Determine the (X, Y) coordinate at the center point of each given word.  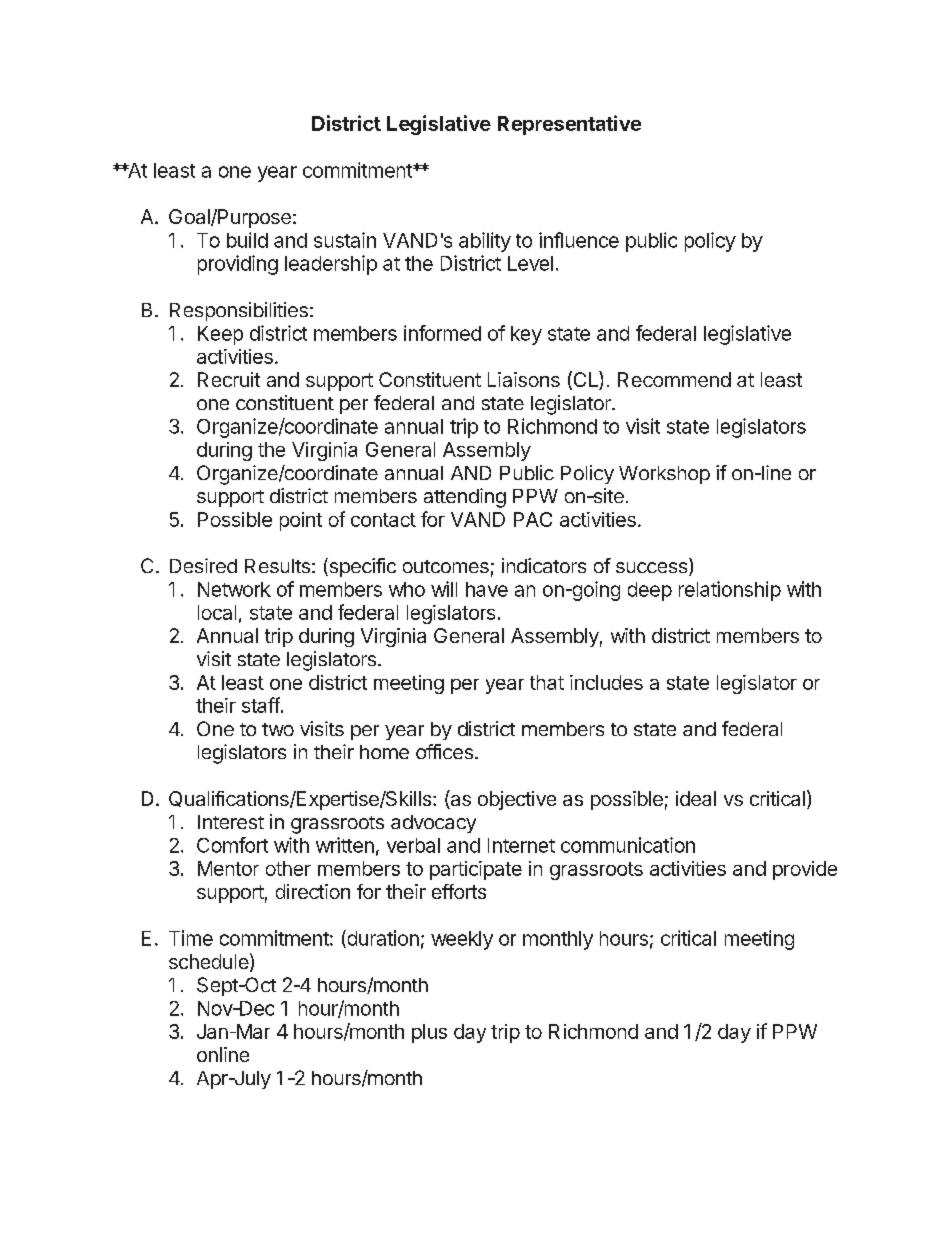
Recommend (674, 379)
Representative (569, 125)
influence (579, 240)
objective (517, 800)
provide (805, 870)
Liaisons (524, 379)
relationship (730, 591)
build (247, 240)
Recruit (229, 379)
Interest (231, 822)
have (487, 589)
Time (191, 938)
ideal (696, 798)
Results (277, 566)
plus (429, 1033)
